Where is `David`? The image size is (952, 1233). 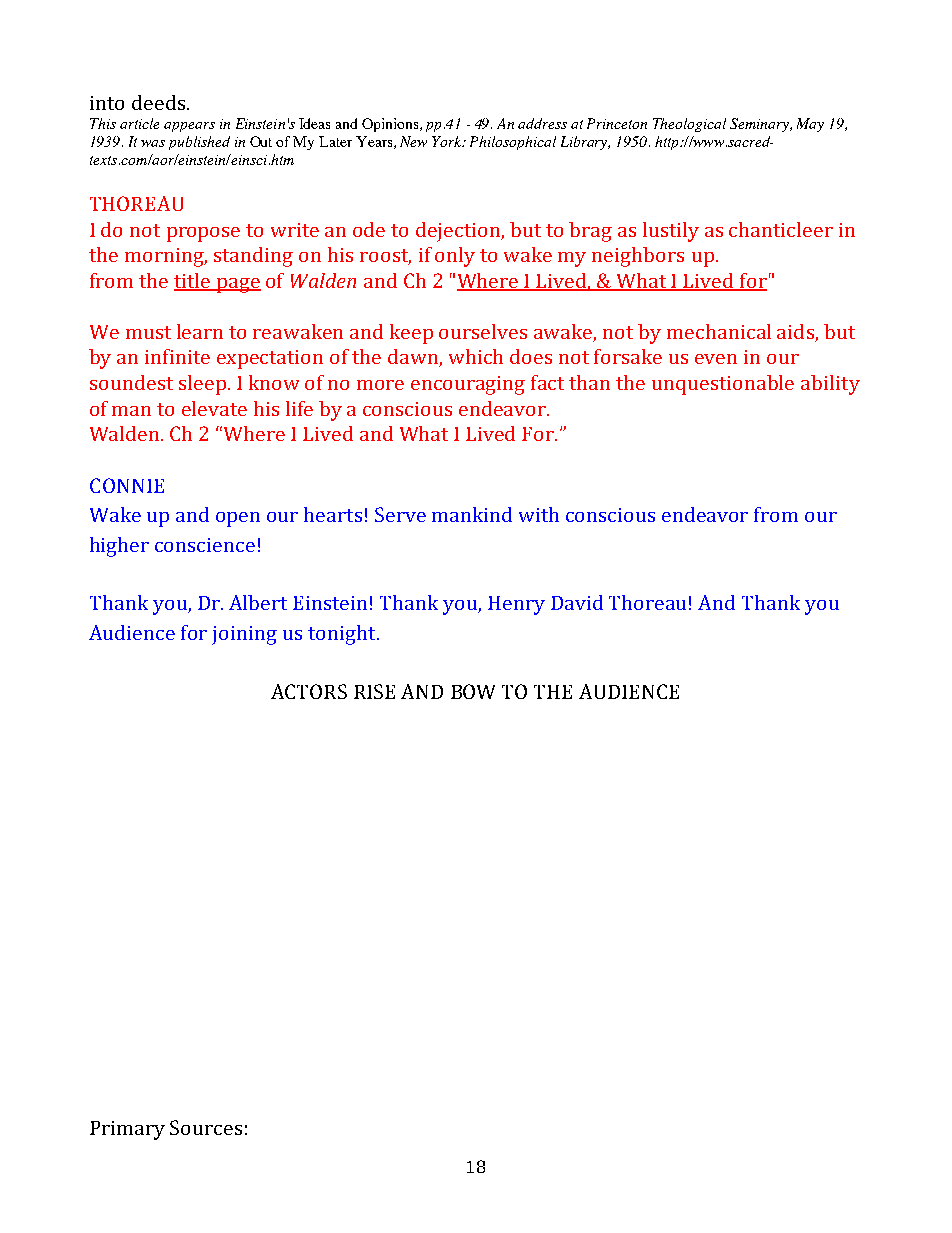
David is located at coordinates (577, 602).
